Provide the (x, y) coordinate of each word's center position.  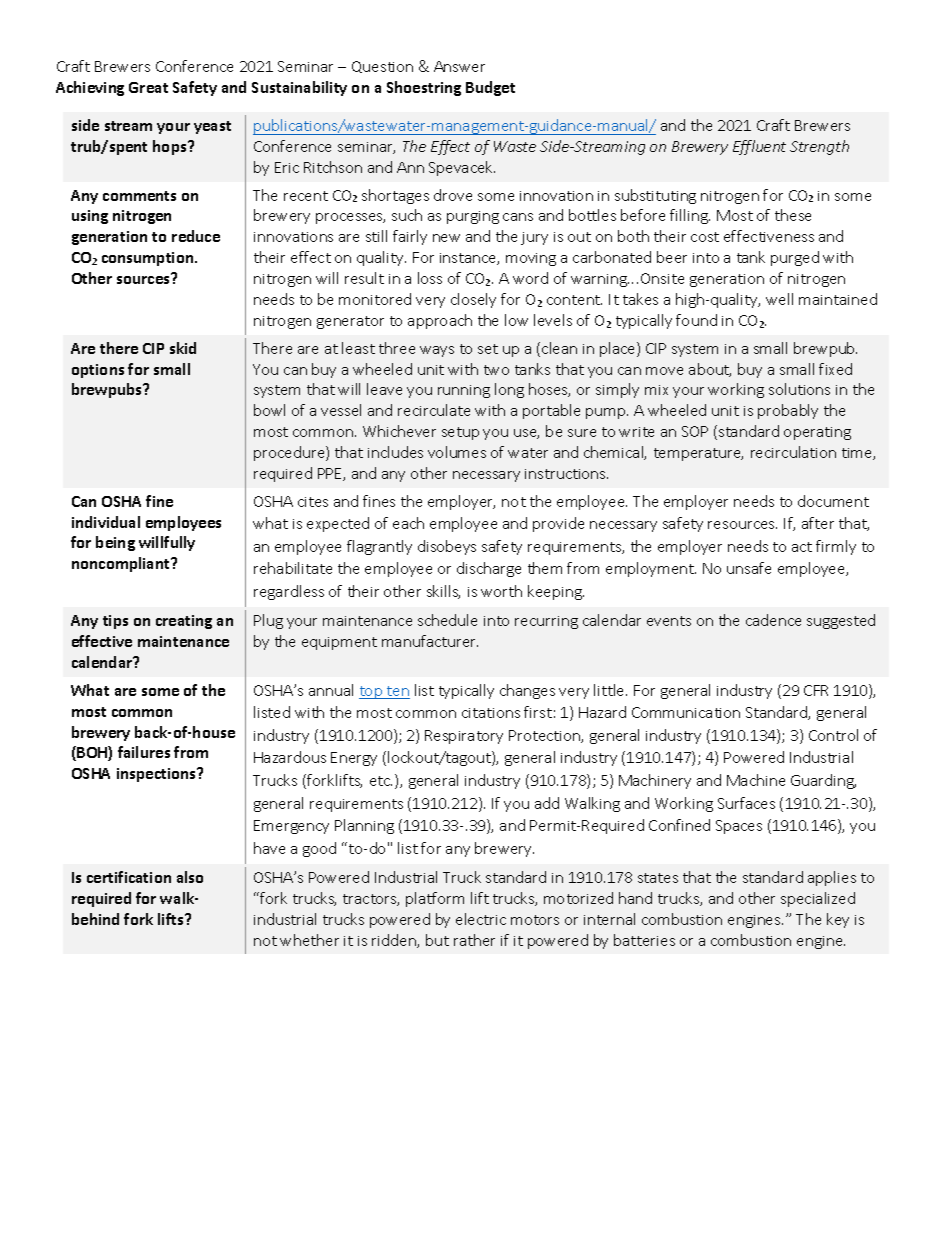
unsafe (749, 568)
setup (460, 433)
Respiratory (464, 737)
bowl (269, 410)
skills (443, 592)
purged (795, 258)
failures (144, 752)
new (446, 238)
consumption (149, 259)
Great (148, 87)
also (190, 877)
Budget (490, 88)
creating (184, 622)
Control (833, 735)
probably (788, 411)
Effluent (759, 147)
